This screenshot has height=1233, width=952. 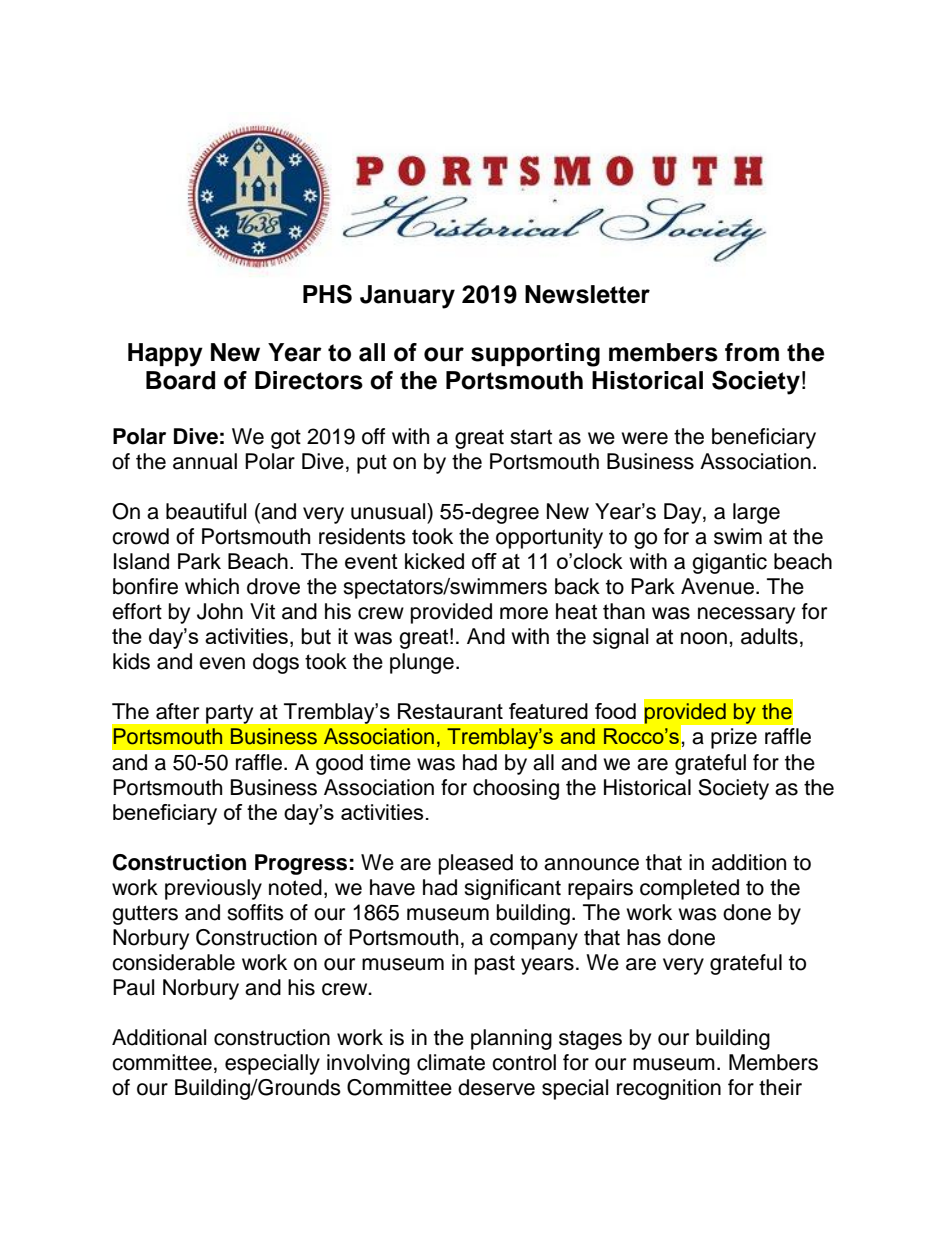 What do you see at coordinates (133, 987) in the screenshot?
I see `Paul` at bounding box center [133, 987].
